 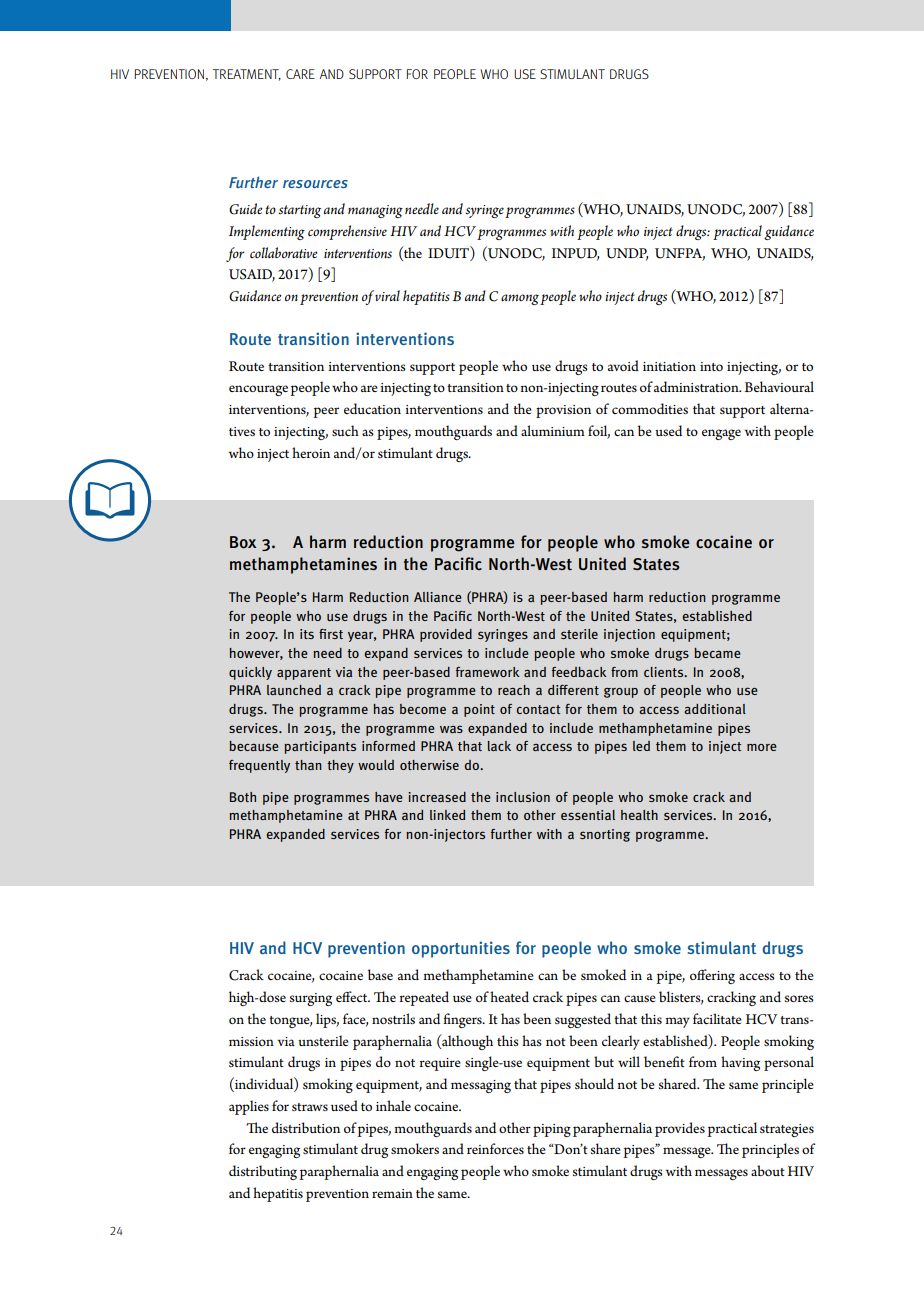 I want to click on CARE, so click(x=300, y=74).
